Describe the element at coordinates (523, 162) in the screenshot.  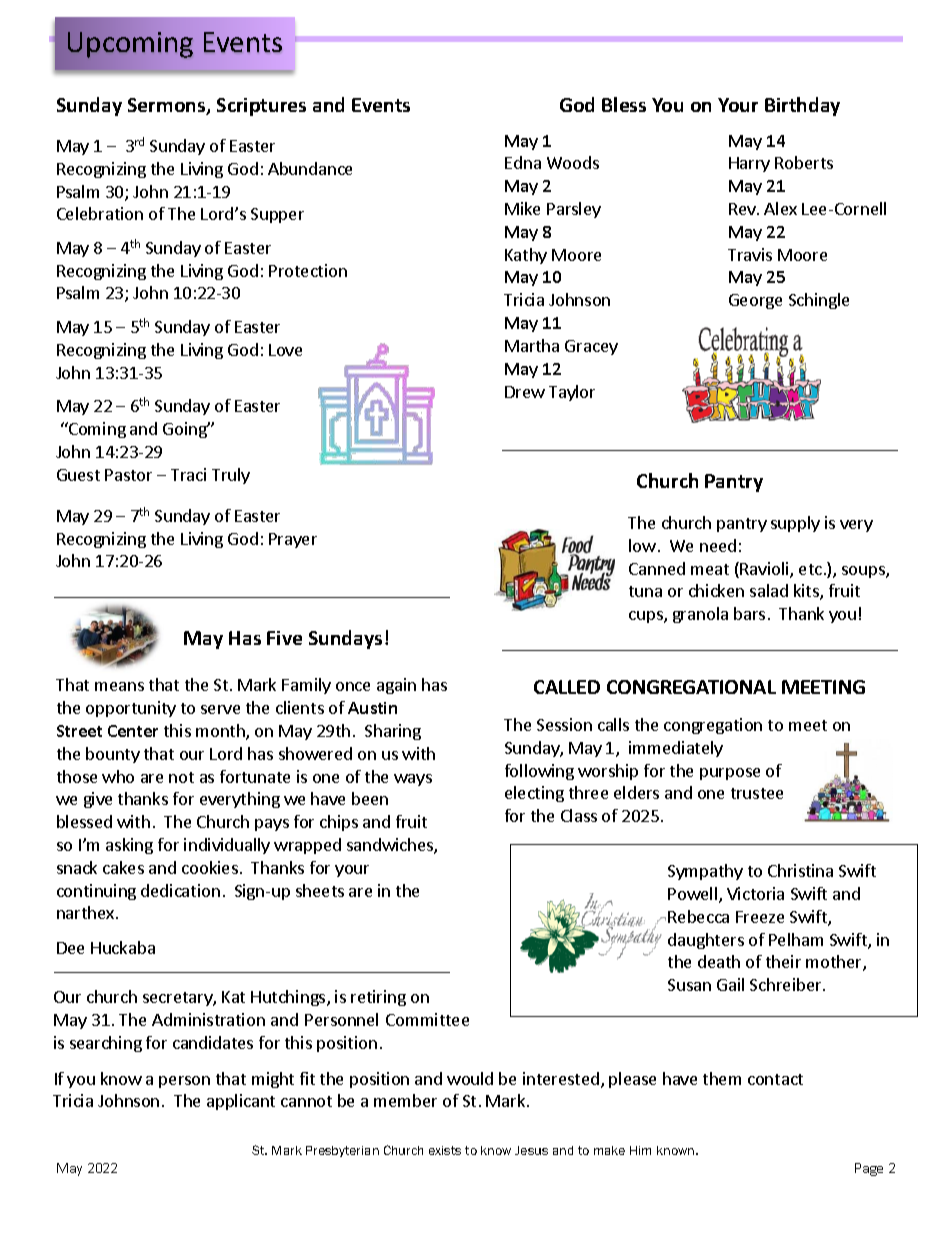
I see `Edna` at that location.
